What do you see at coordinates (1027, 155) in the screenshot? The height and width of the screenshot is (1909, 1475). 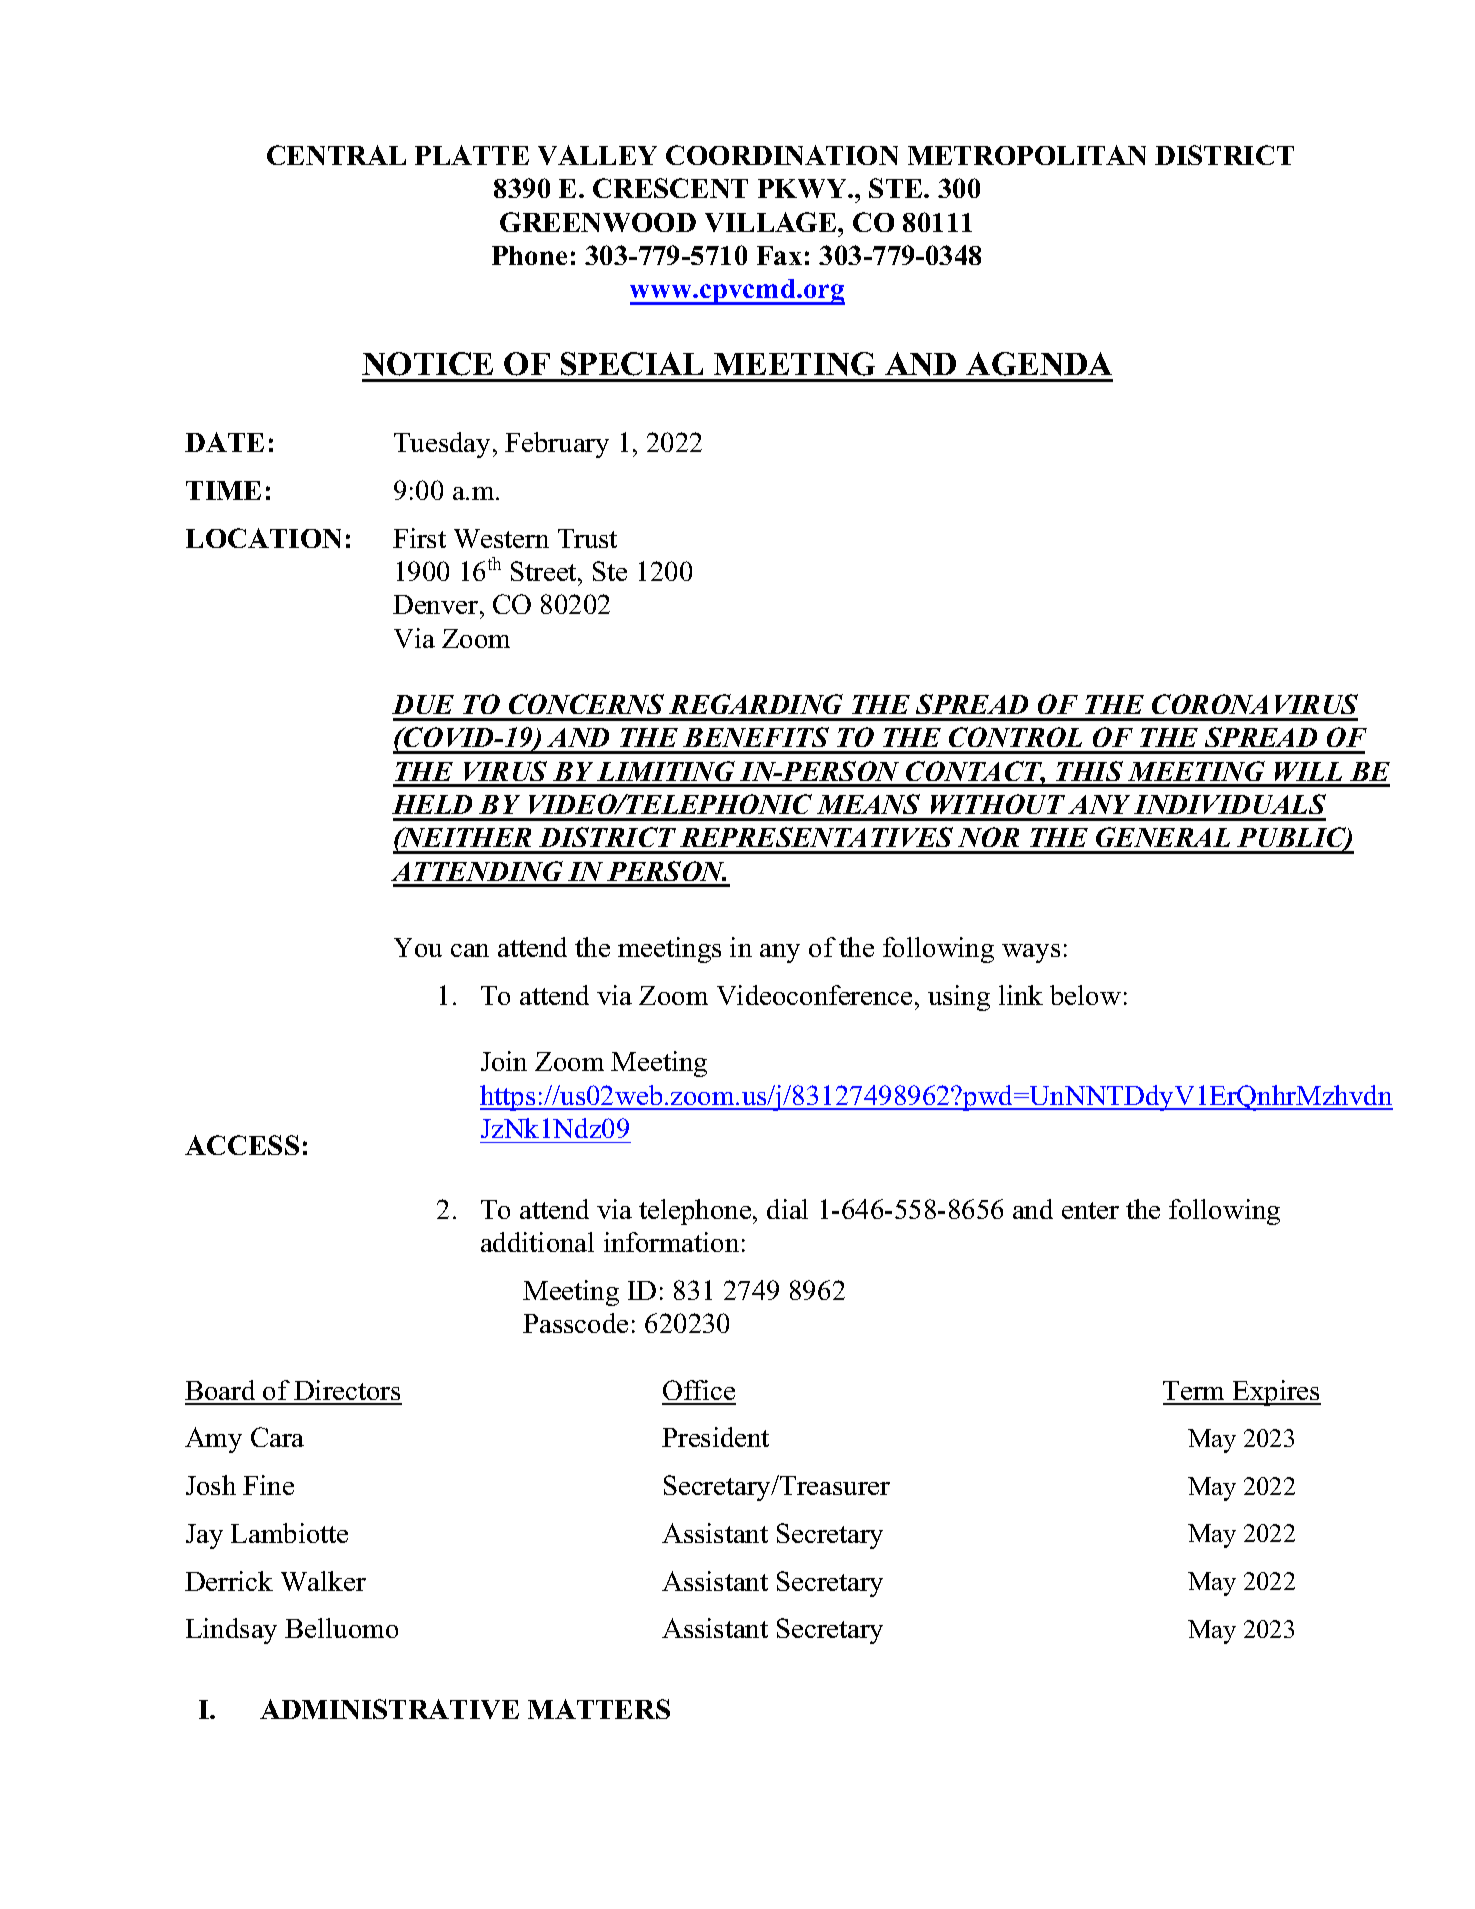 I see `METROPOLITAN` at bounding box center [1027, 155].
